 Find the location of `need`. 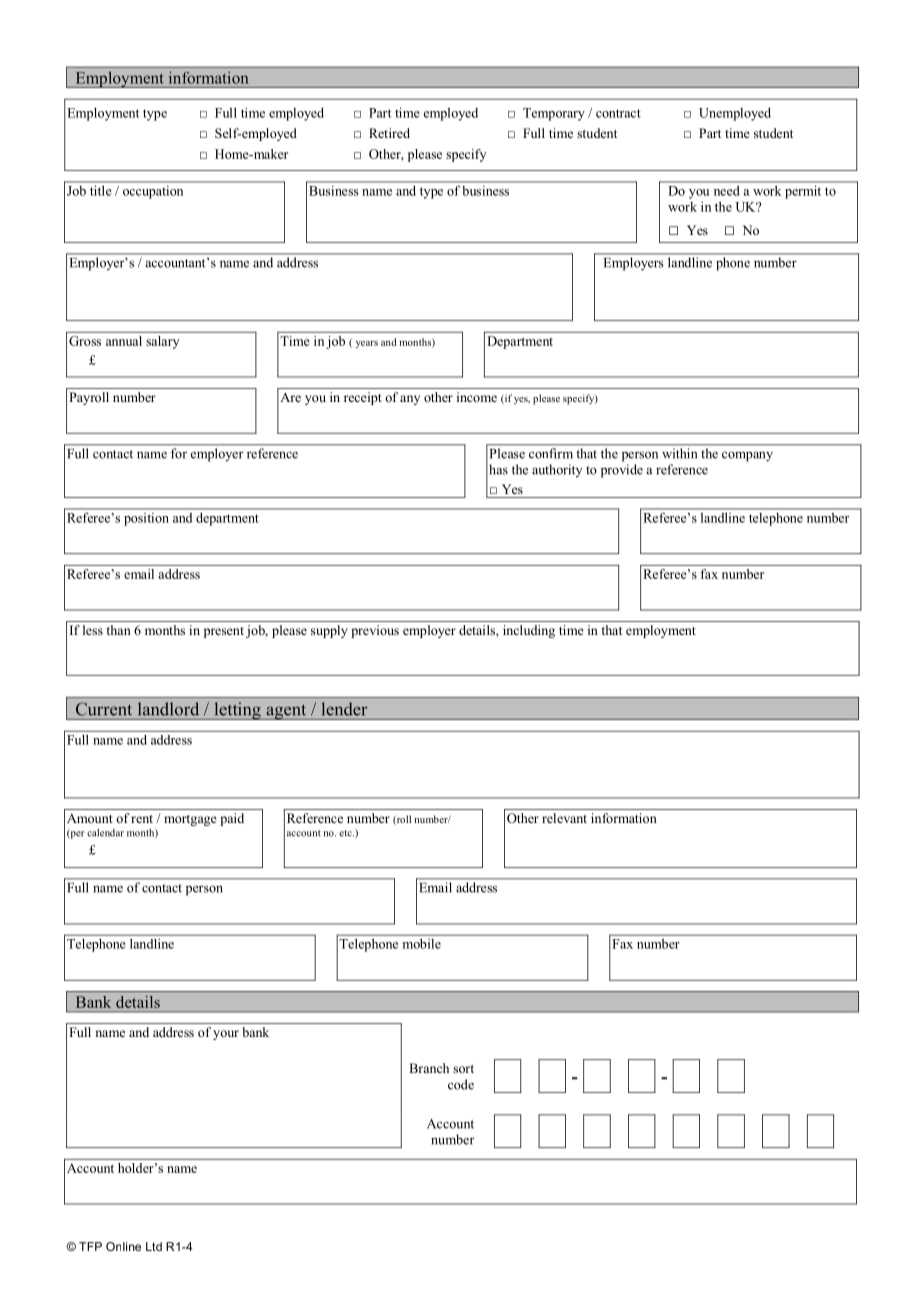

need is located at coordinates (726, 191).
